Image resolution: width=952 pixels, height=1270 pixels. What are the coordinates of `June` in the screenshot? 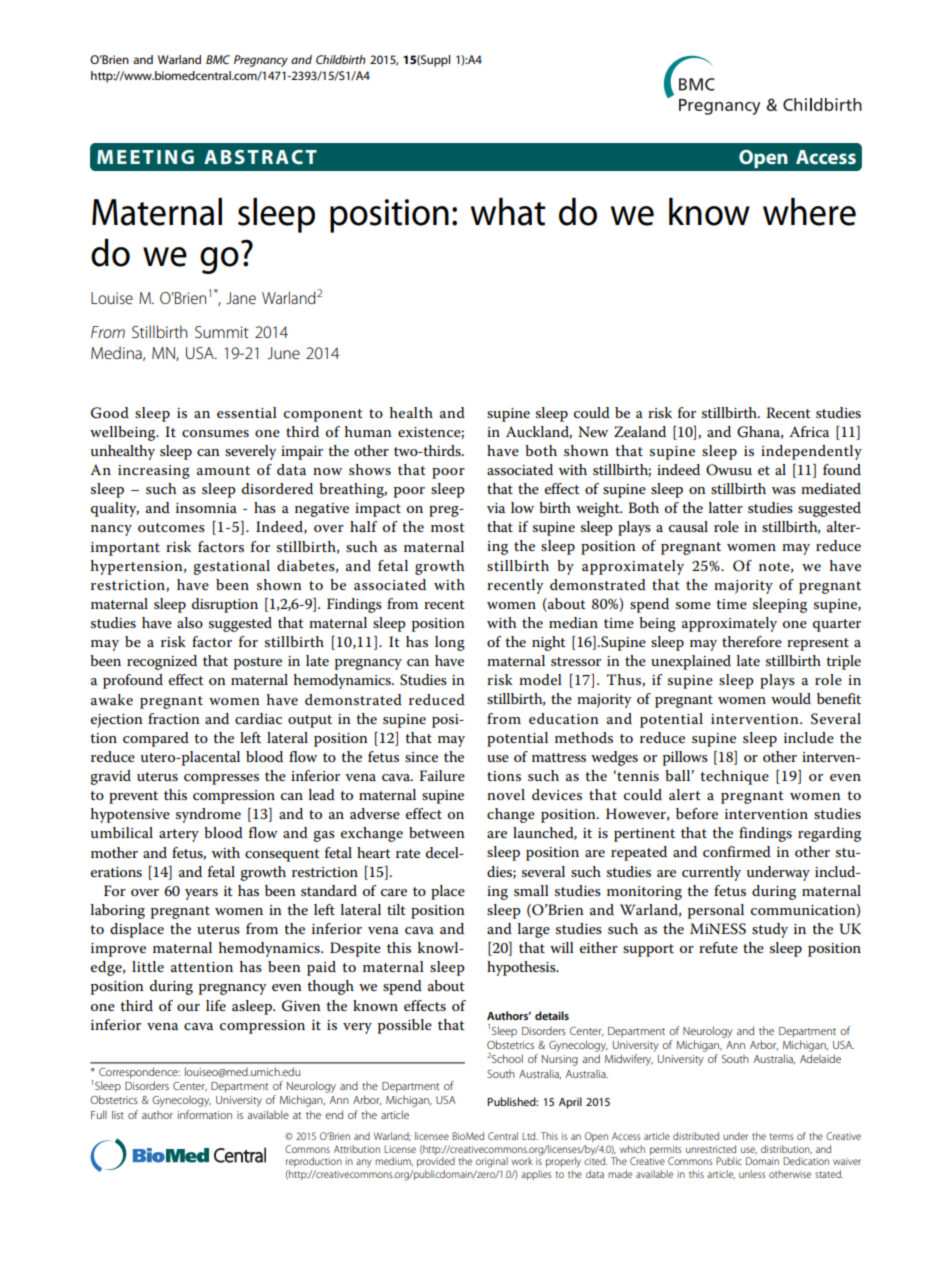 It's located at (283, 353).
